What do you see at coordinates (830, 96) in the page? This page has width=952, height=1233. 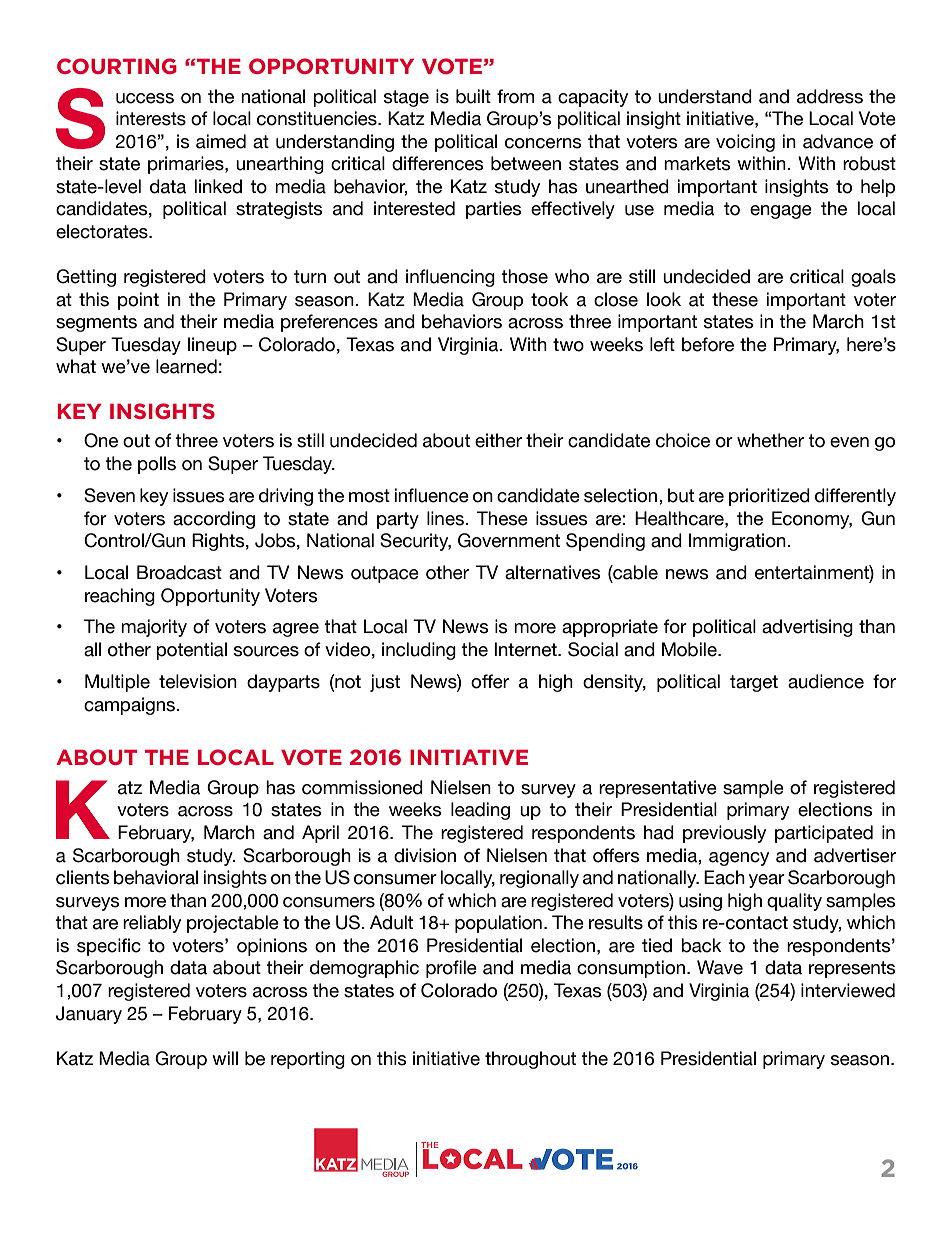 I see `address` at bounding box center [830, 96].
